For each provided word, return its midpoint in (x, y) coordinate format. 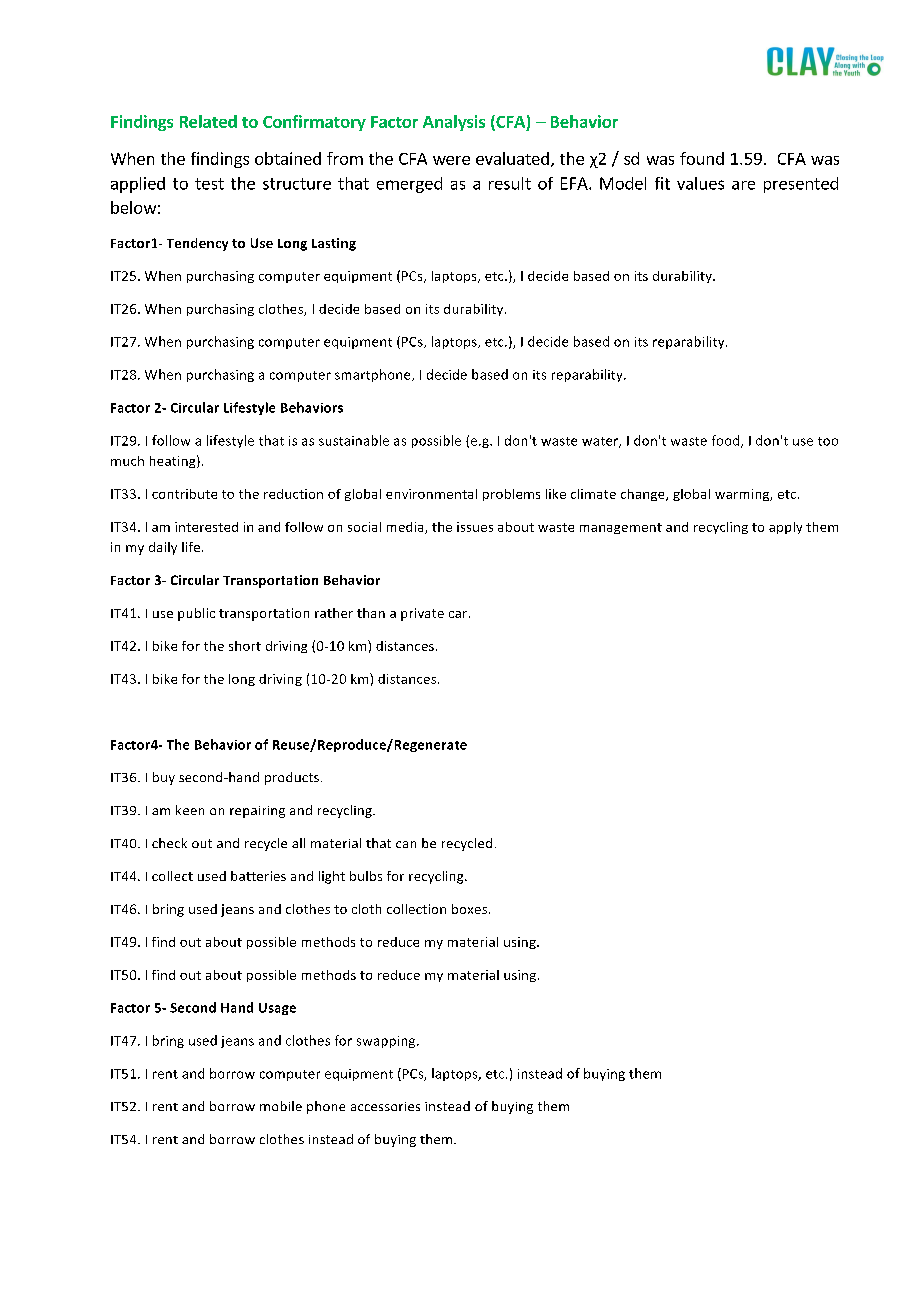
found (702, 158)
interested (206, 527)
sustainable (354, 440)
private (422, 614)
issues (475, 527)
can (406, 844)
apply (785, 528)
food (727, 441)
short (245, 646)
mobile (281, 1106)
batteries (258, 876)
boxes (471, 909)
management (621, 528)
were (451, 160)
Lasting (334, 244)
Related (208, 121)
